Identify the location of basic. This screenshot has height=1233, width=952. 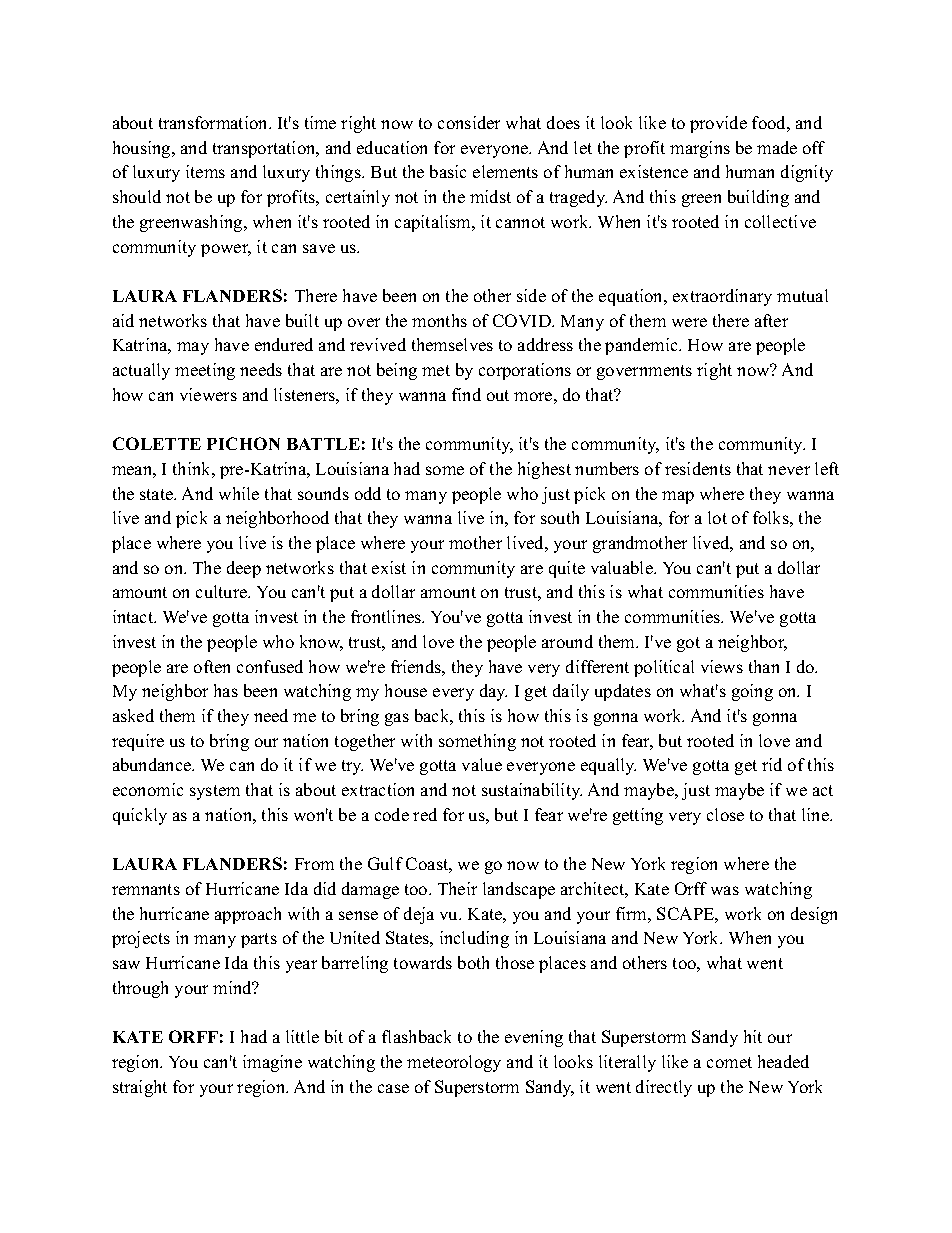
(448, 171).
